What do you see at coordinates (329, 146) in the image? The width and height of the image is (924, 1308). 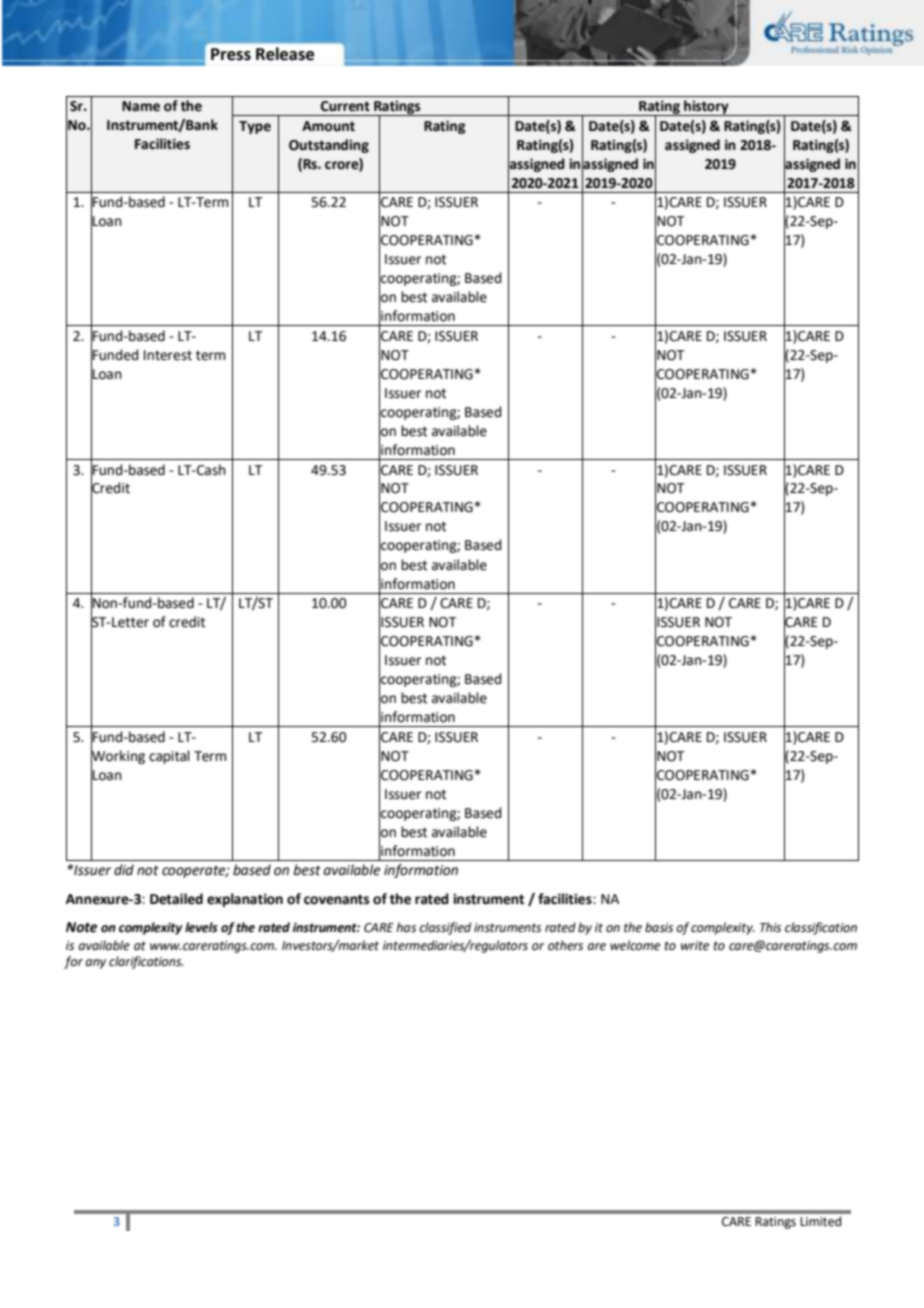 I see `Outstanding` at bounding box center [329, 146].
